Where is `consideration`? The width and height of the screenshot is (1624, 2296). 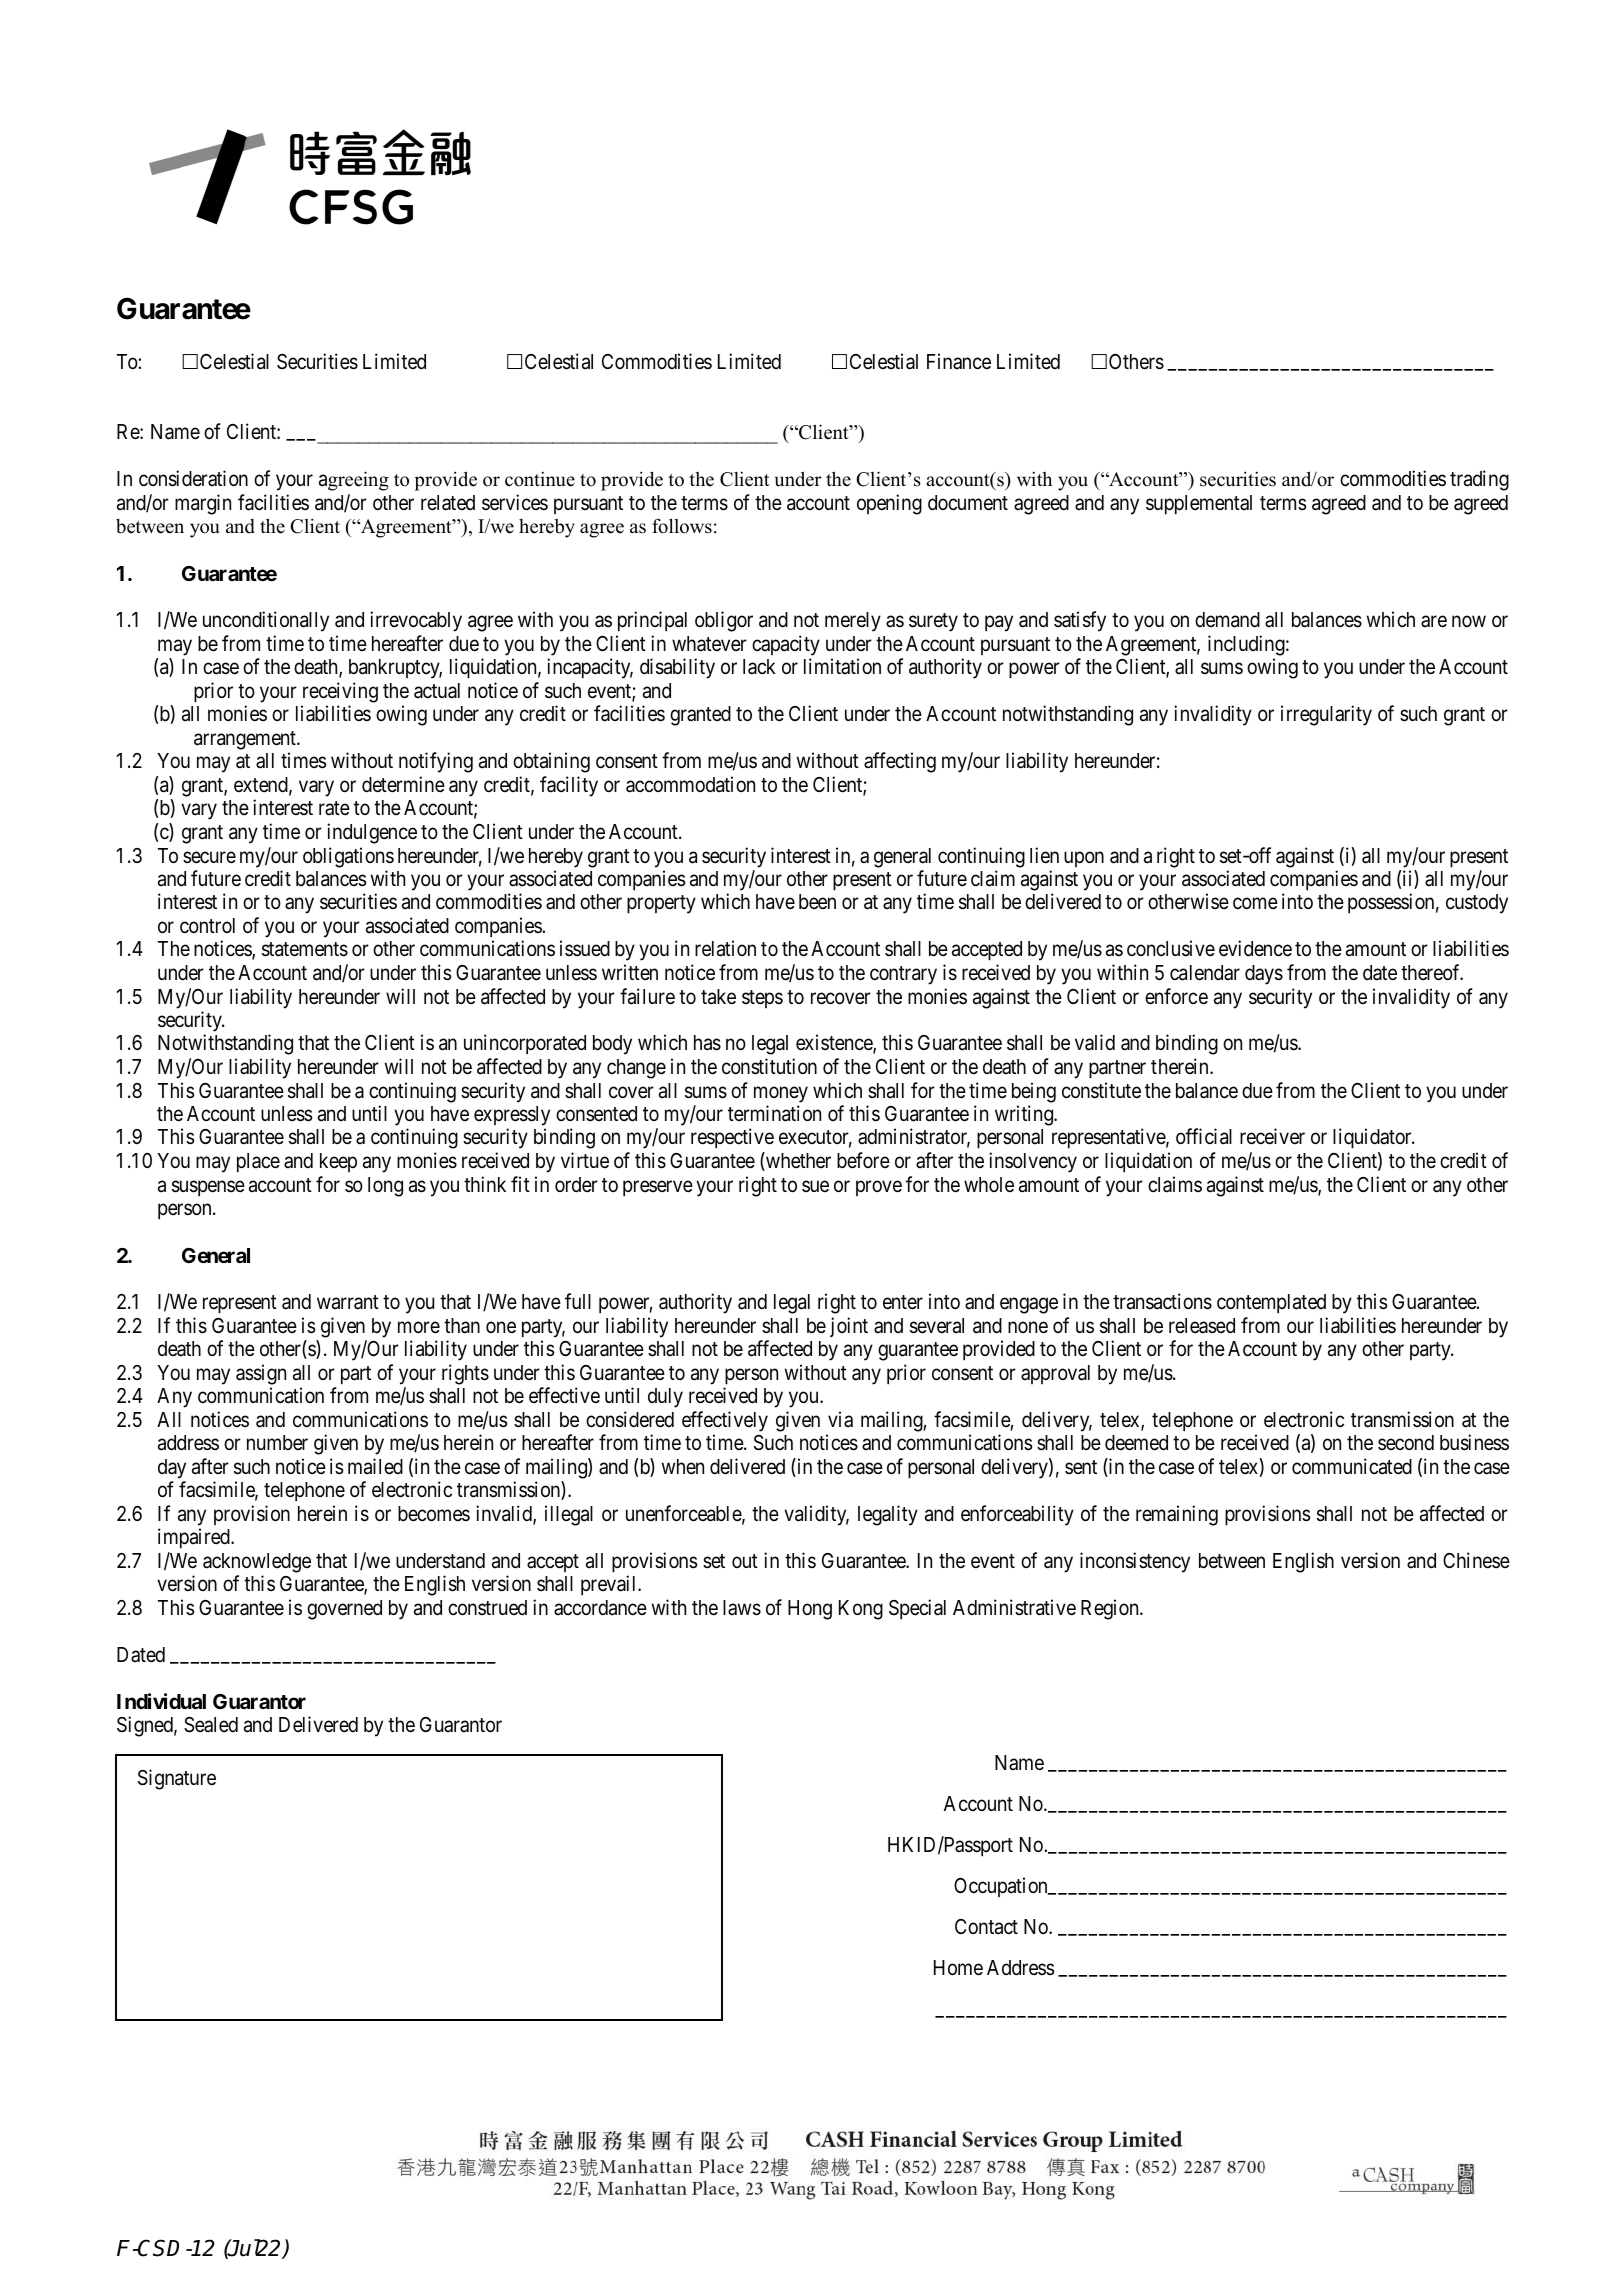 consideration is located at coordinates (193, 478).
